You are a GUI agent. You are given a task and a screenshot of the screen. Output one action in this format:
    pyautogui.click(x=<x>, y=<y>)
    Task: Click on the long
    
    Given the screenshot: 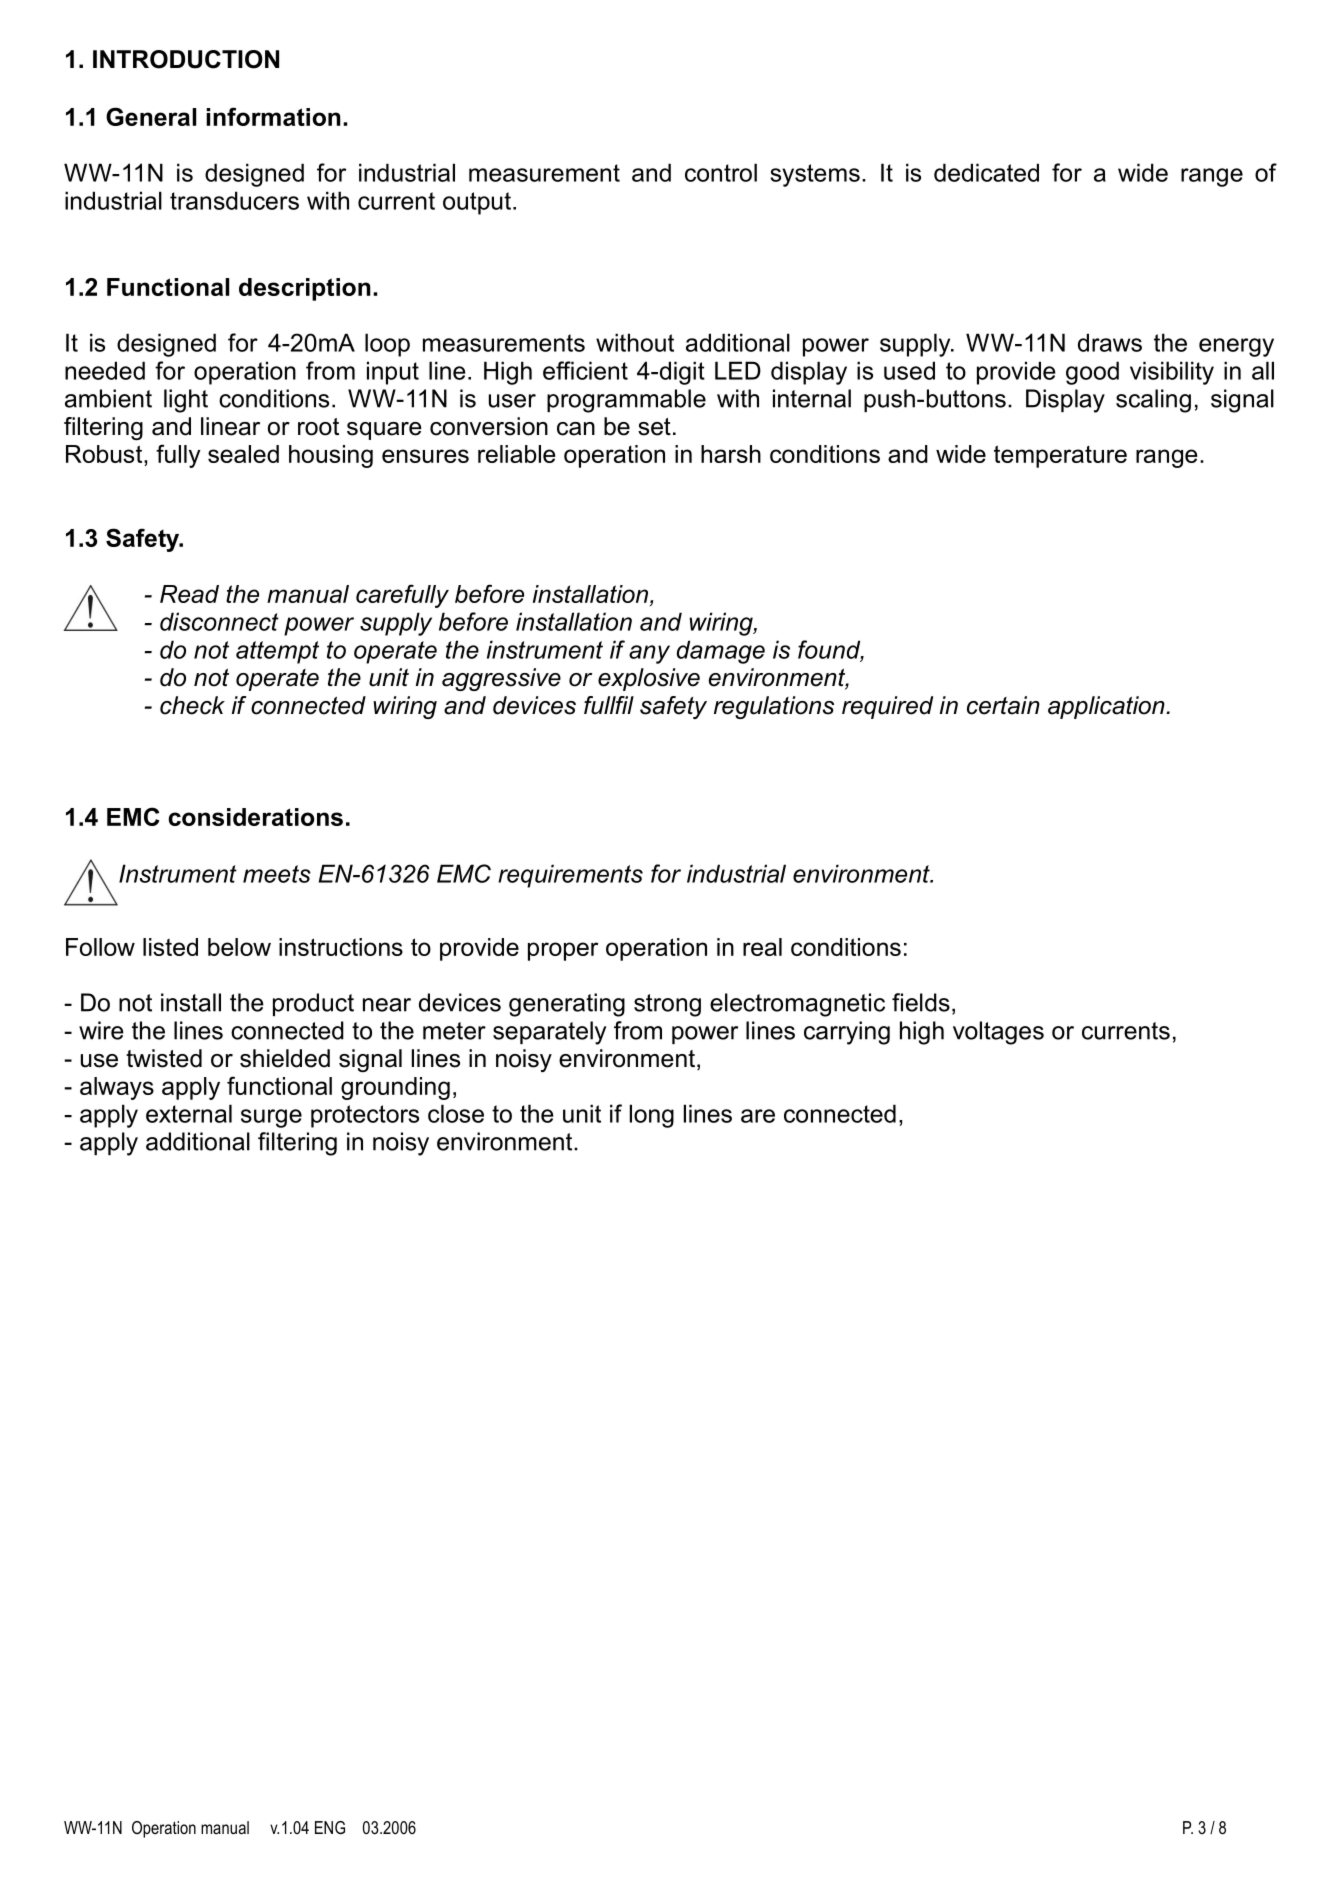 What is the action you would take?
    pyautogui.click(x=652, y=1116)
